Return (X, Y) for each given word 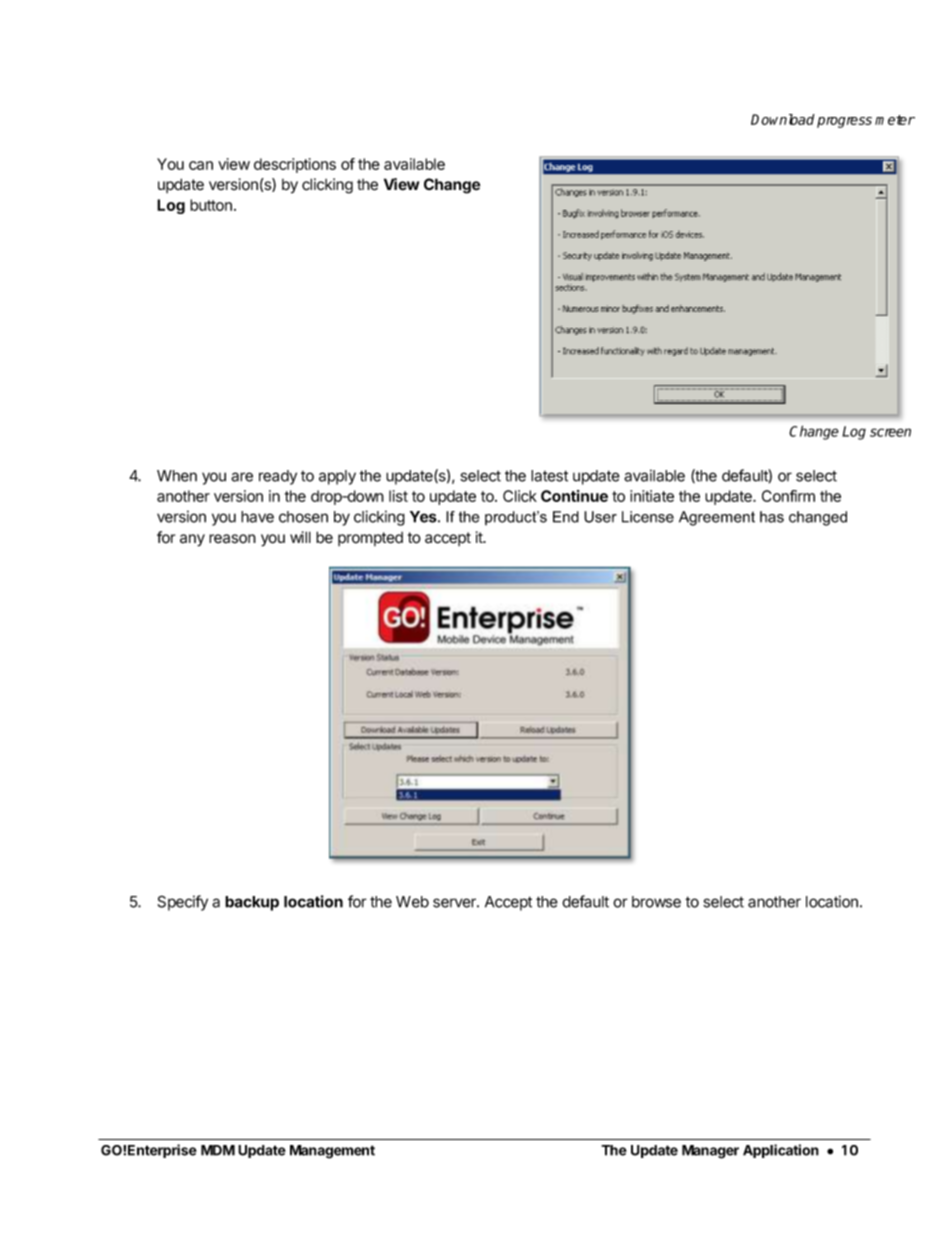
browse (656, 902)
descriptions (295, 165)
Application (781, 1151)
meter (895, 120)
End (566, 517)
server (455, 903)
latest (549, 476)
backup (252, 903)
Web (412, 902)
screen (890, 432)
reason (232, 539)
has (772, 517)
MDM (218, 1150)
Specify (183, 903)
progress (844, 122)
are (242, 477)
